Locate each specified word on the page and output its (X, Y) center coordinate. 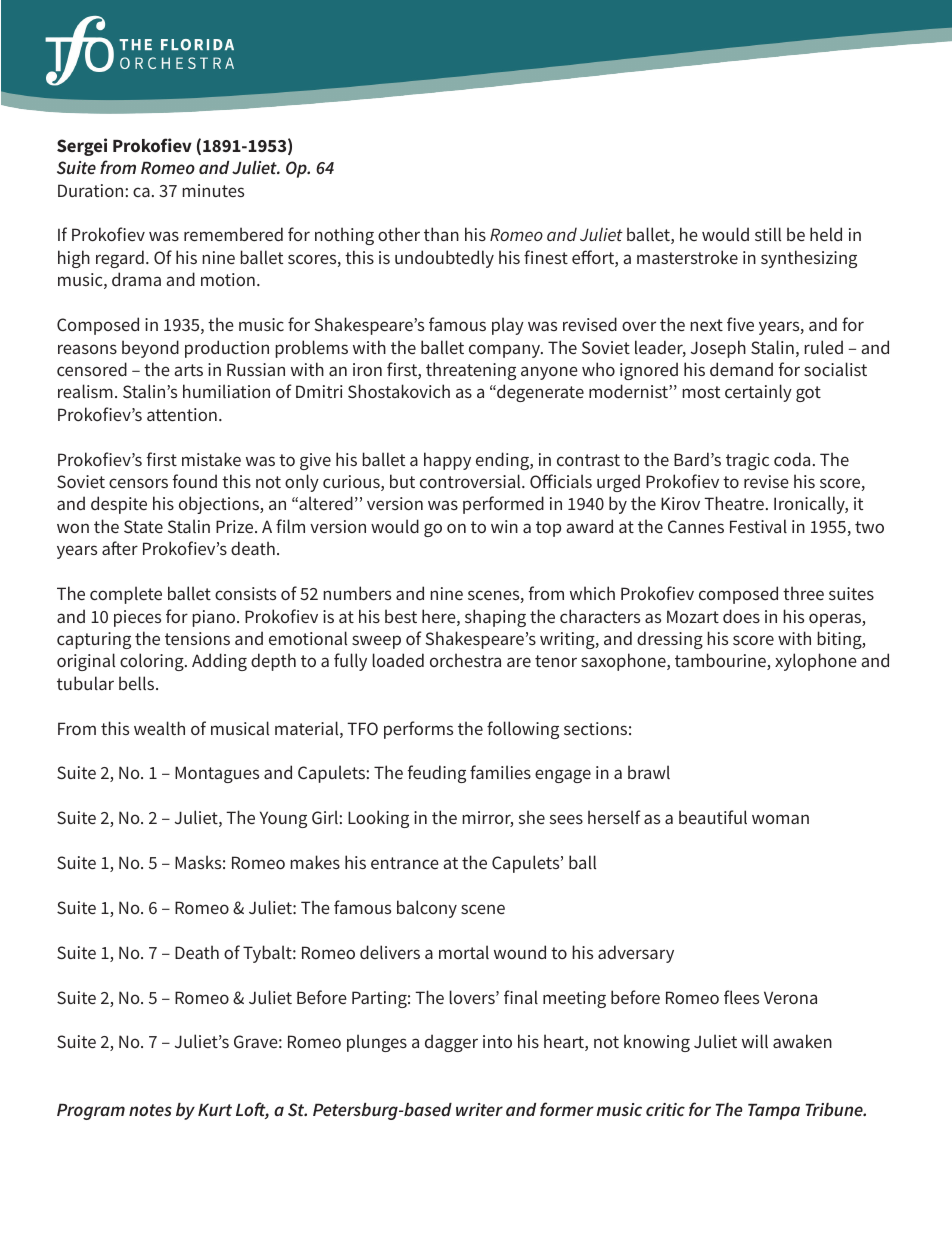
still (768, 234)
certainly (758, 393)
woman (780, 819)
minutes (213, 190)
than (441, 234)
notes (150, 1110)
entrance (405, 863)
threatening (471, 371)
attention (182, 414)
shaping (495, 618)
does (741, 616)
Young (283, 819)
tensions (197, 638)
